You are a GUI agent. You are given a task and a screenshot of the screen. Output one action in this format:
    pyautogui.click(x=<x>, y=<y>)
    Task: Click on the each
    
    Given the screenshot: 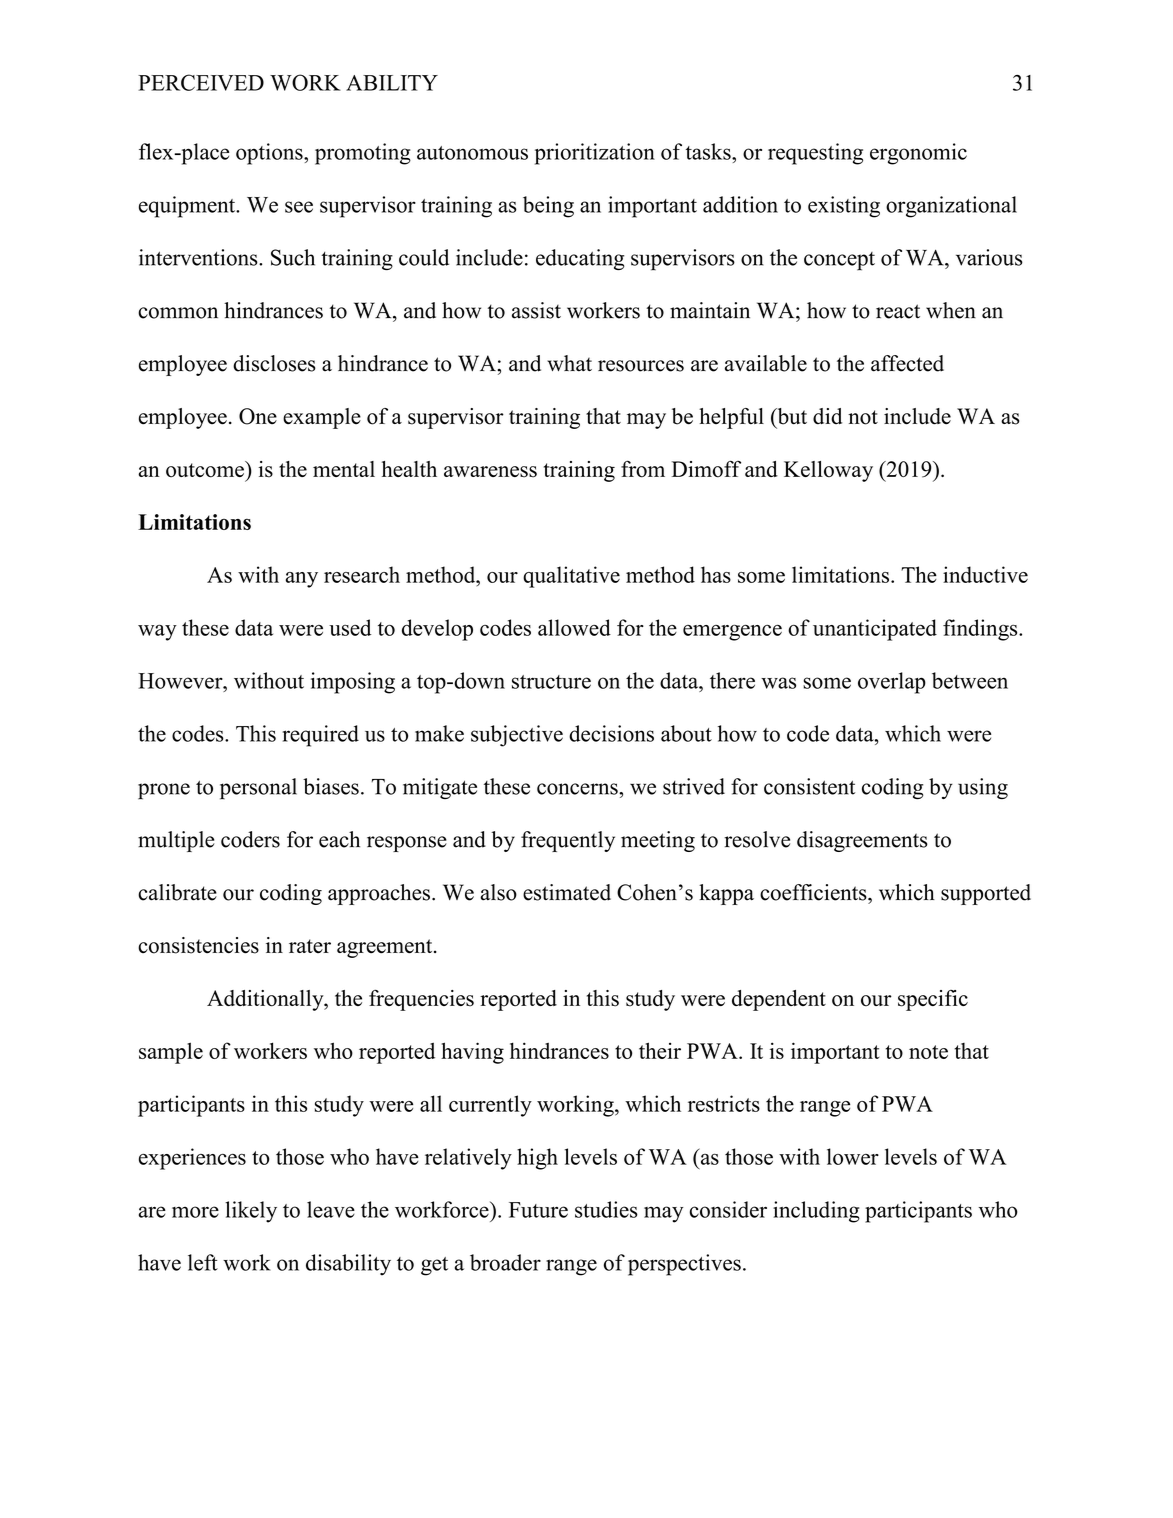 What is the action you would take?
    pyautogui.click(x=339, y=839)
